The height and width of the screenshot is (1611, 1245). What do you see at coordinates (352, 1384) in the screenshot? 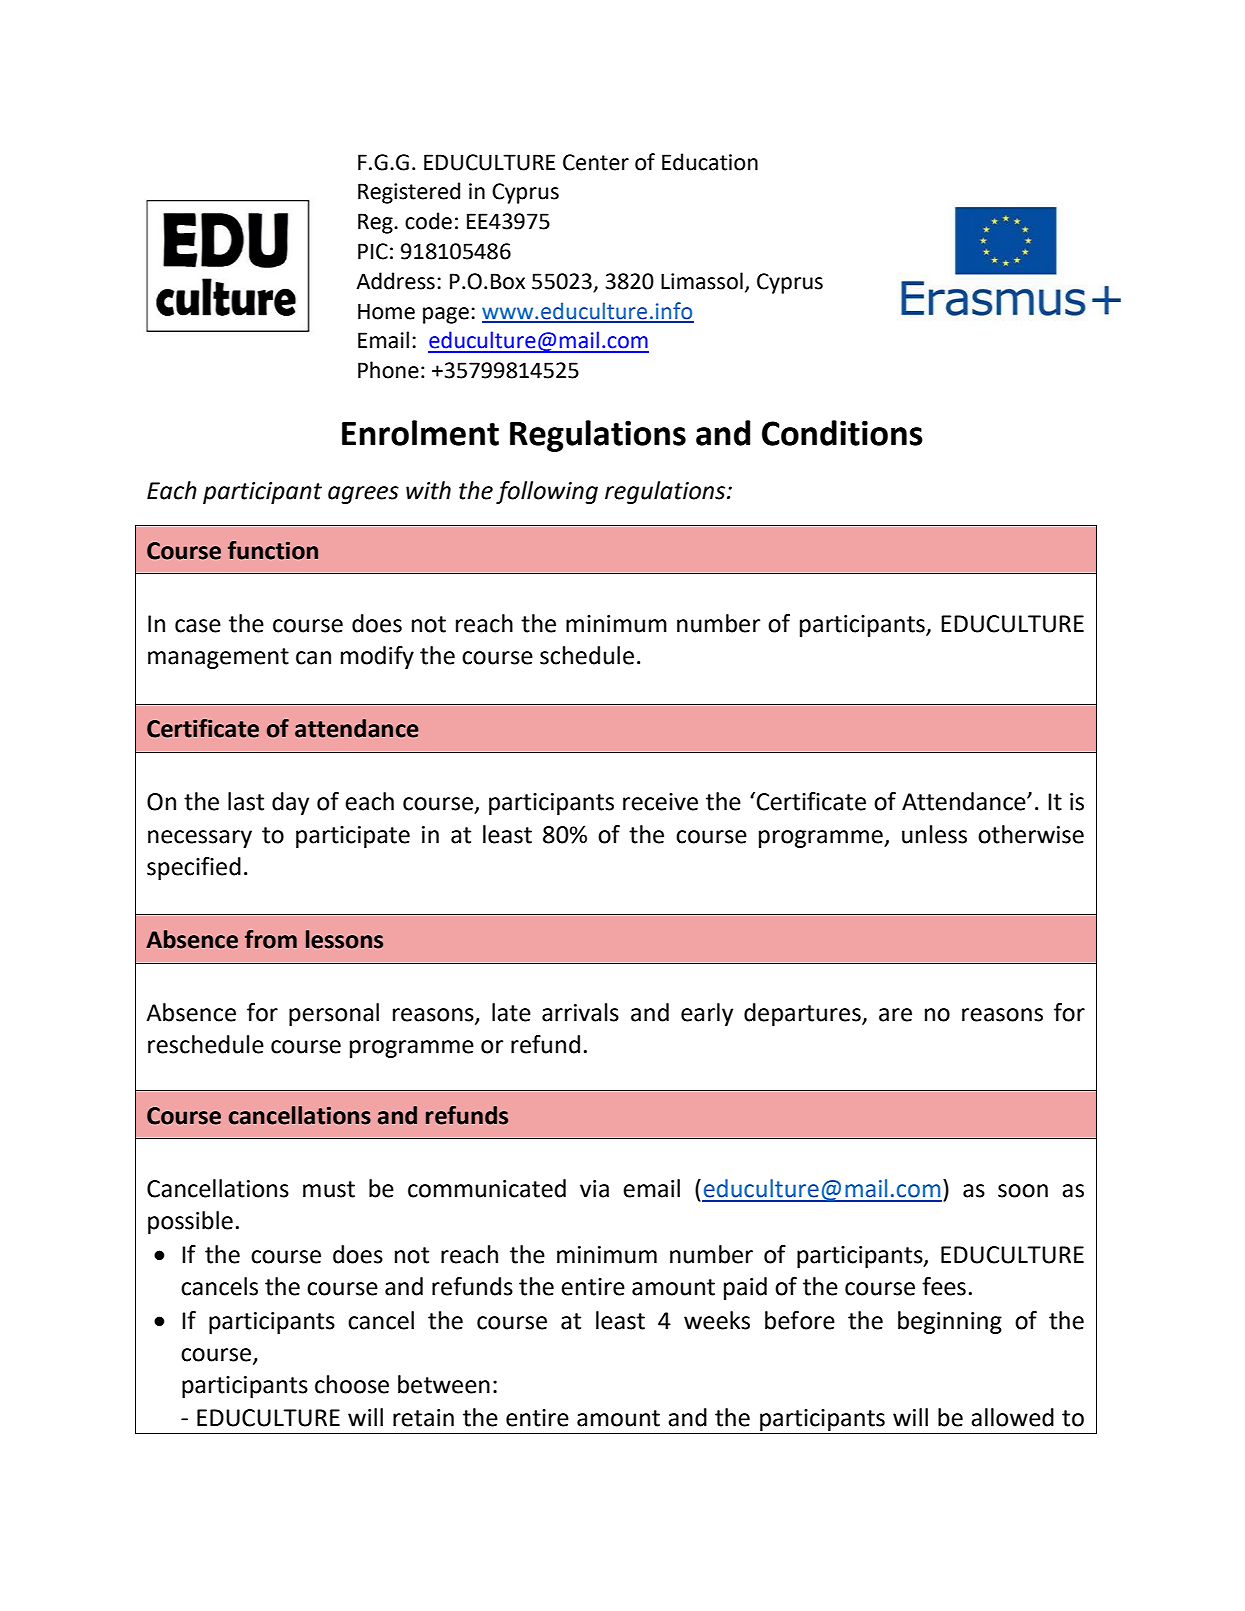
I see `choose` at bounding box center [352, 1384].
